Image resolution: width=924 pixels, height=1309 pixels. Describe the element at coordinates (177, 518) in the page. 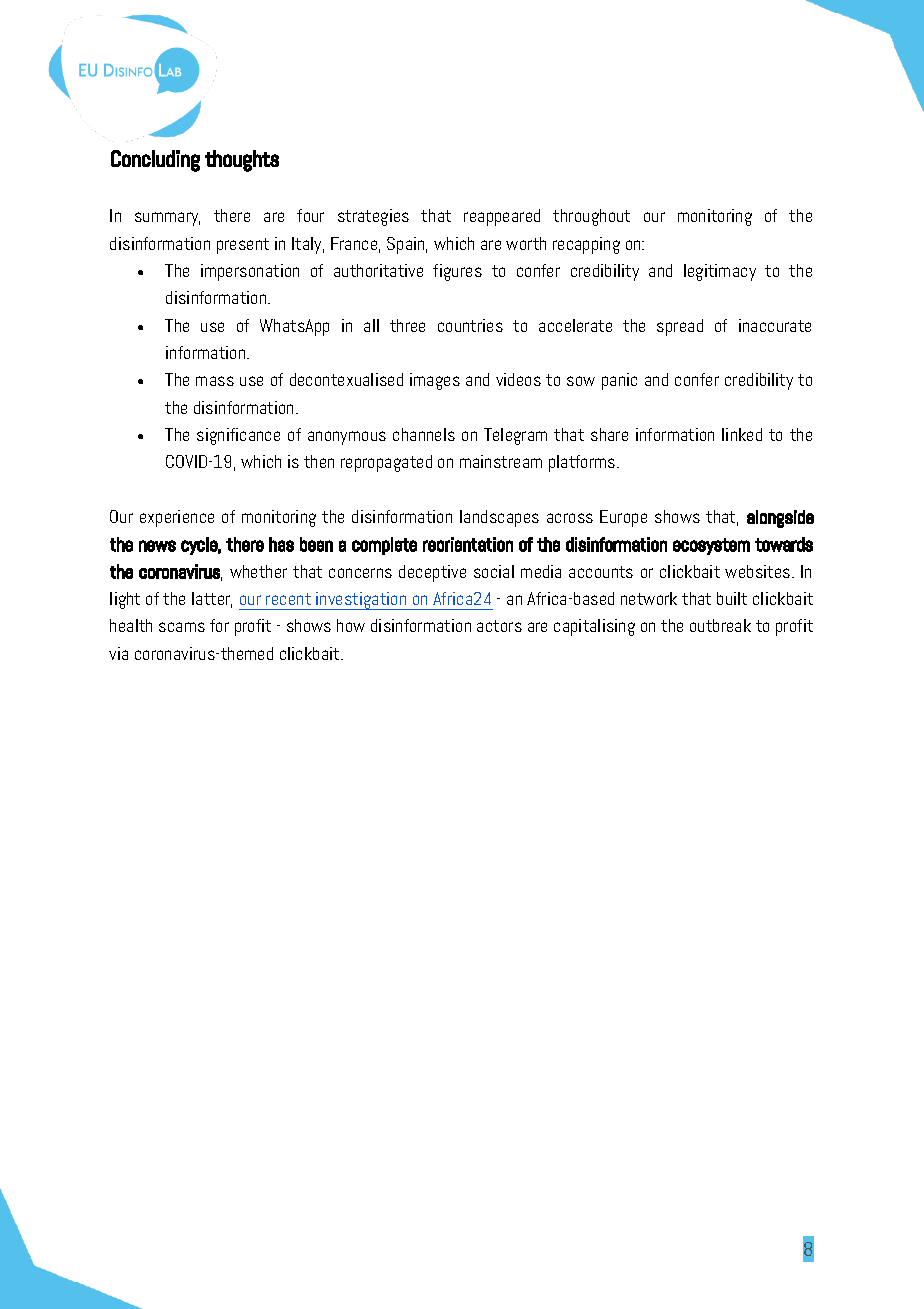

I see `experience` at that location.
